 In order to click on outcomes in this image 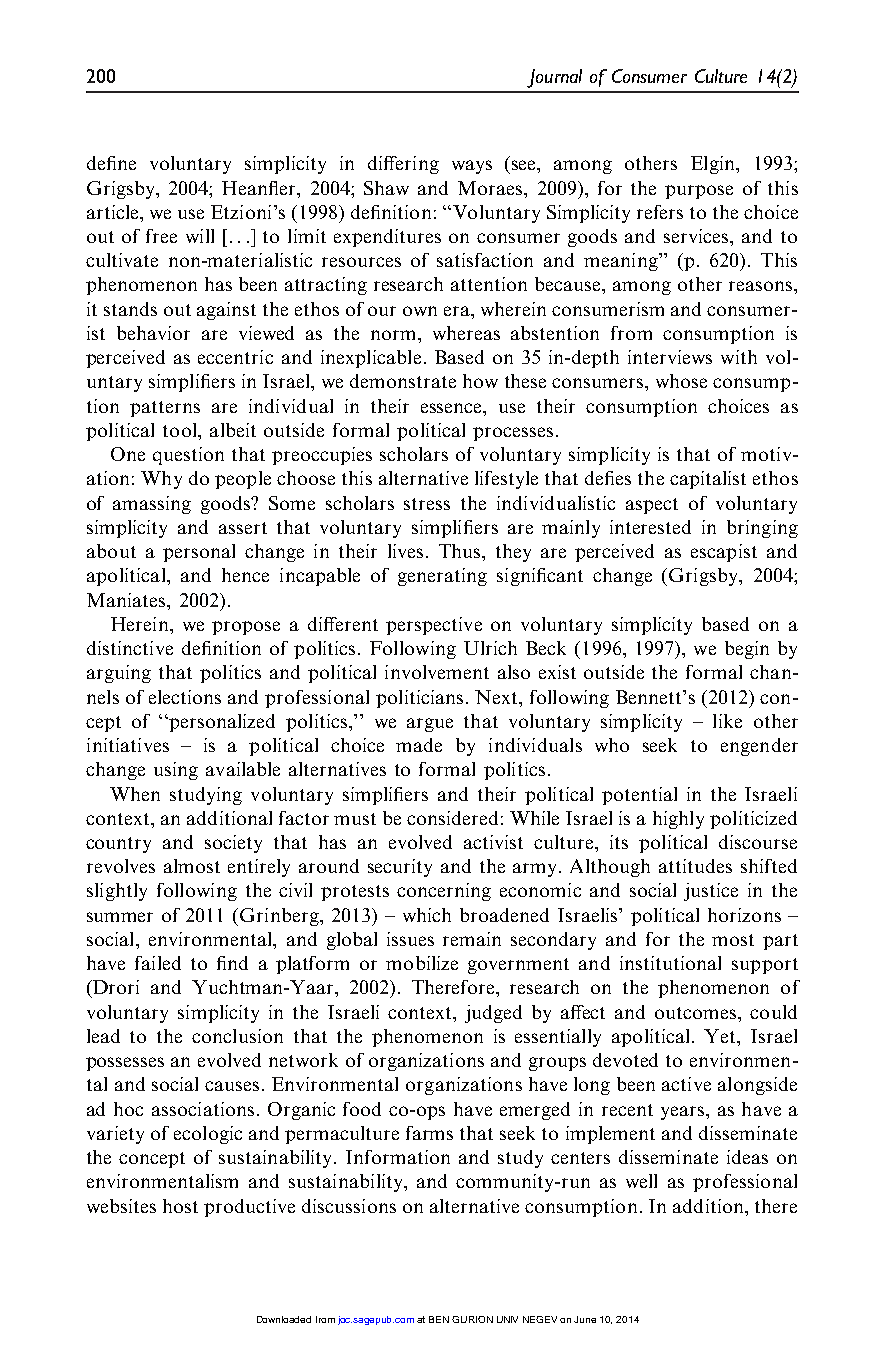, I will do `click(697, 1013)`.
